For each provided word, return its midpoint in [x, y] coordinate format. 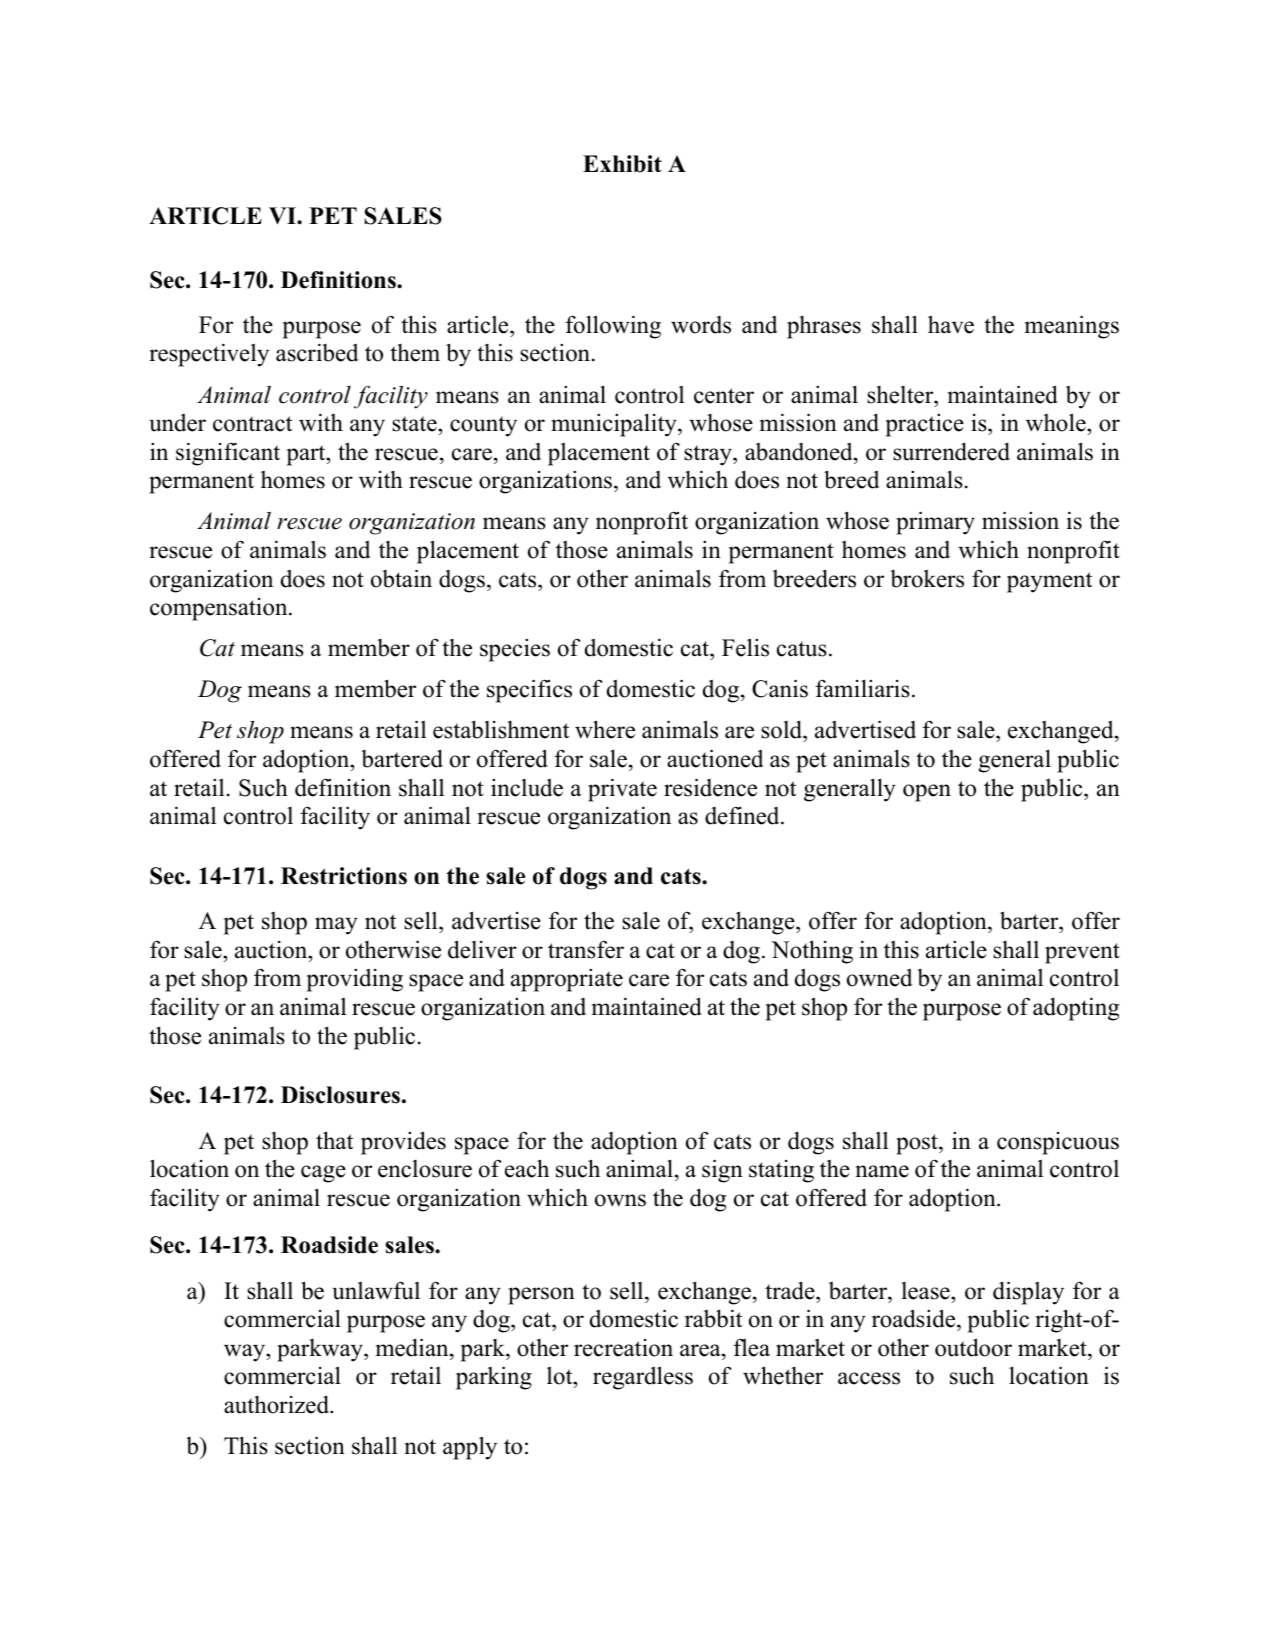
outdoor [973, 1347]
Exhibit [622, 164]
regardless [643, 1378]
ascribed [317, 352]
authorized [277, 1404]
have [951, 324]
